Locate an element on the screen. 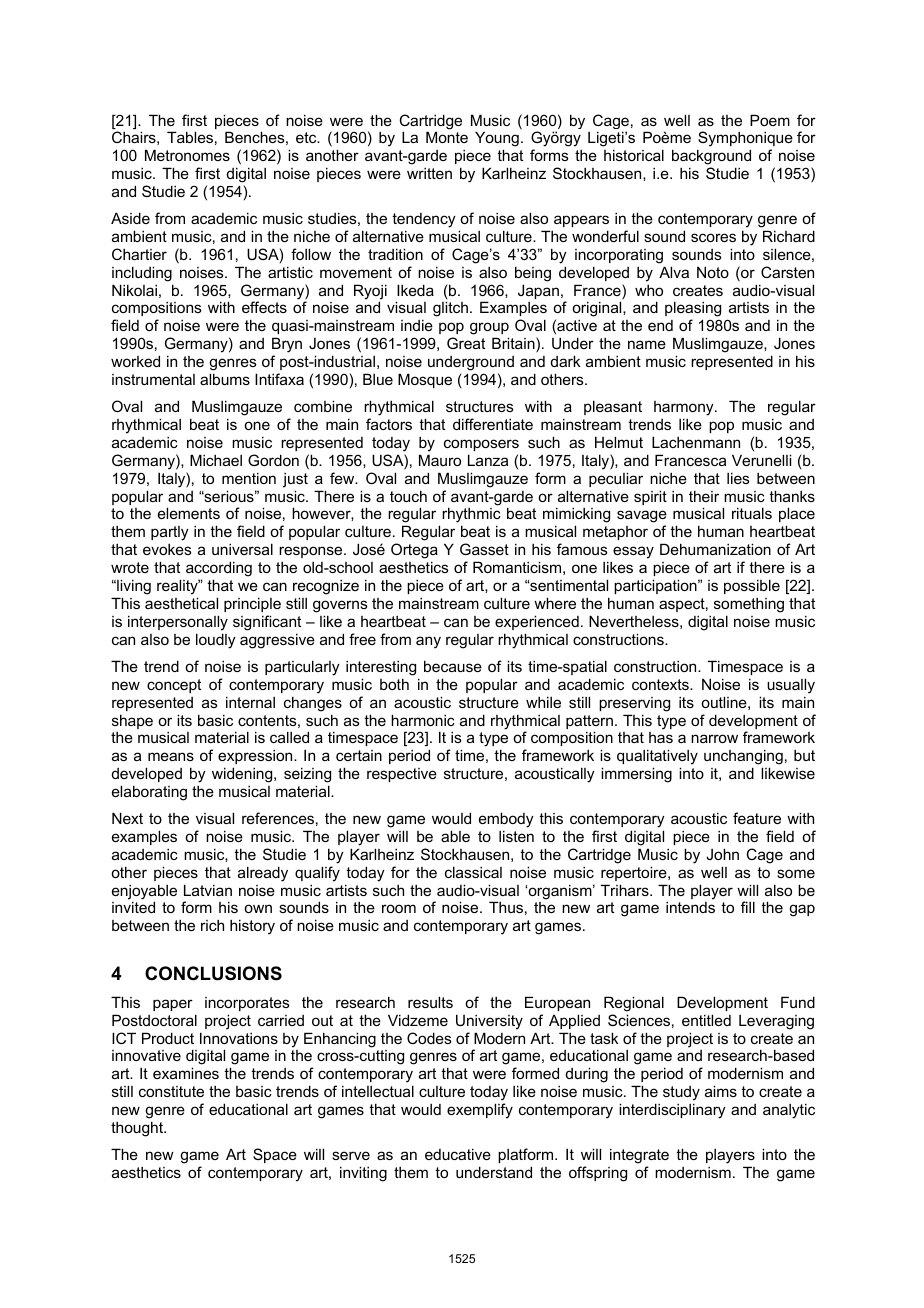  lies is located at coordinates (738, 478).
